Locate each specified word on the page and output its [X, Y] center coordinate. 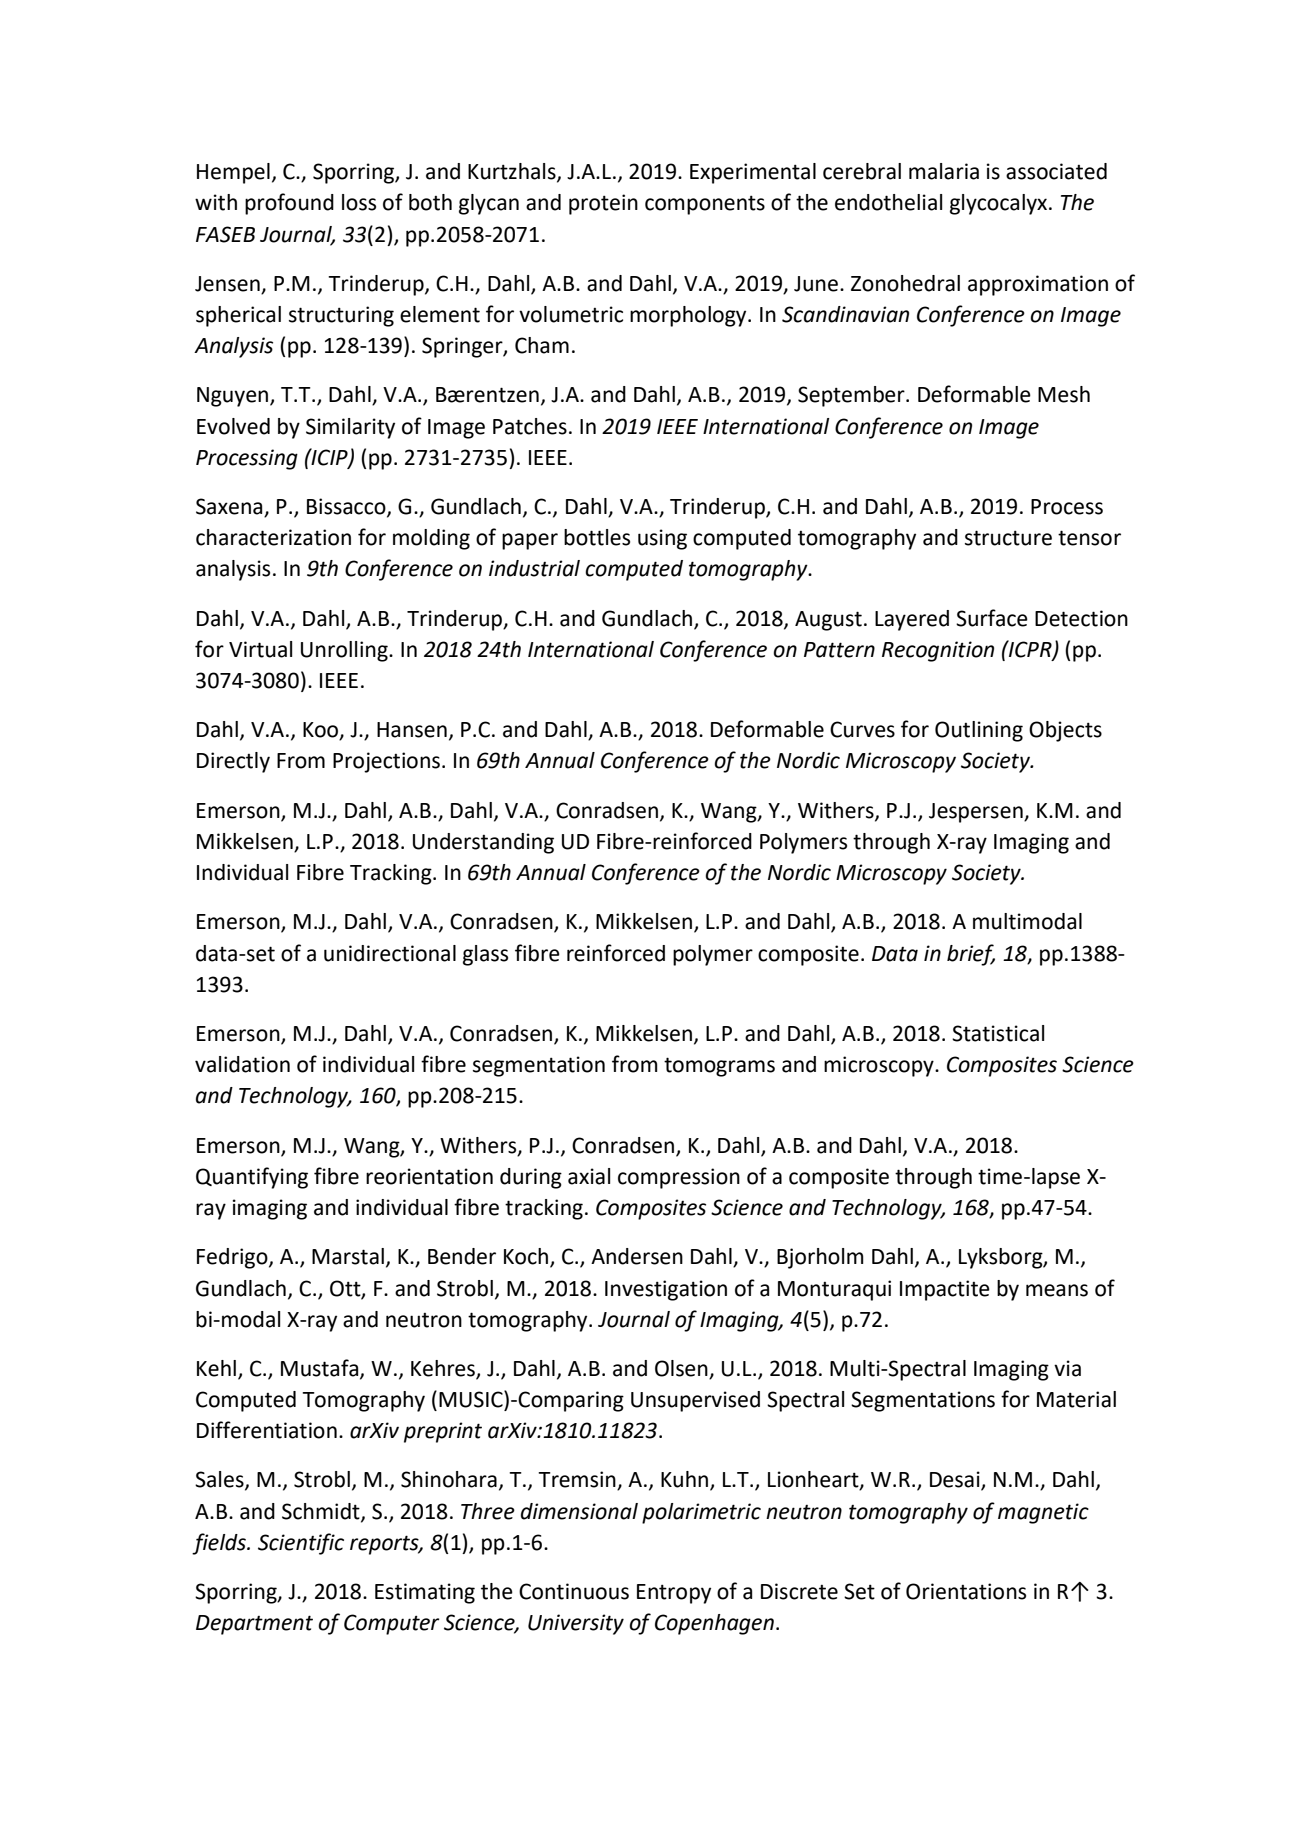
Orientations [966, 1591]
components [705, 205]
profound [289, 204]
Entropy [674, 1594]
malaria [944, 171]
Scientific [301, 1544]
